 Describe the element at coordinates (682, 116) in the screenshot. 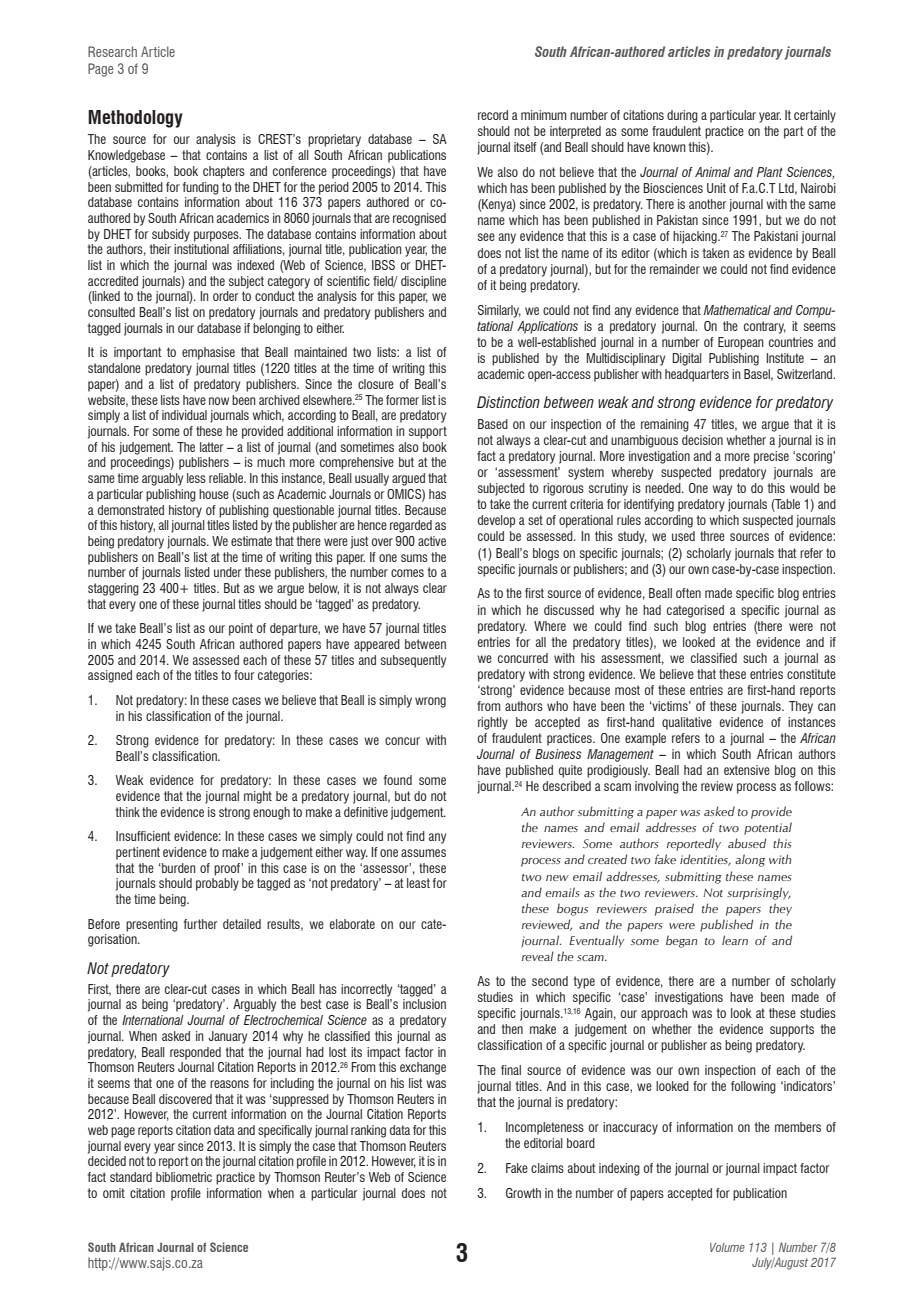

I see `during` at that location.
